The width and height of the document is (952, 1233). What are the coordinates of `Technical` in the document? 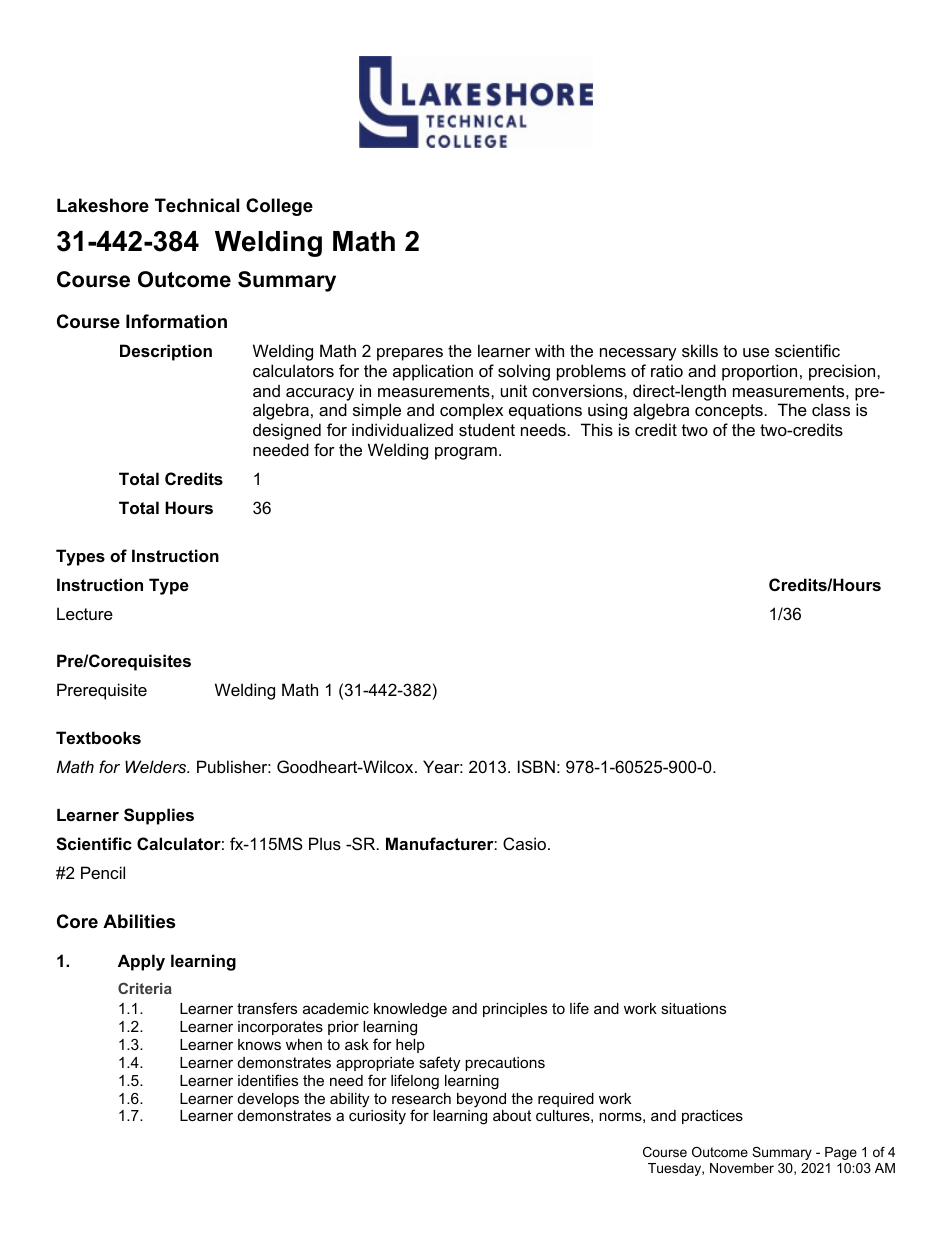 It's located at (197, 205).
